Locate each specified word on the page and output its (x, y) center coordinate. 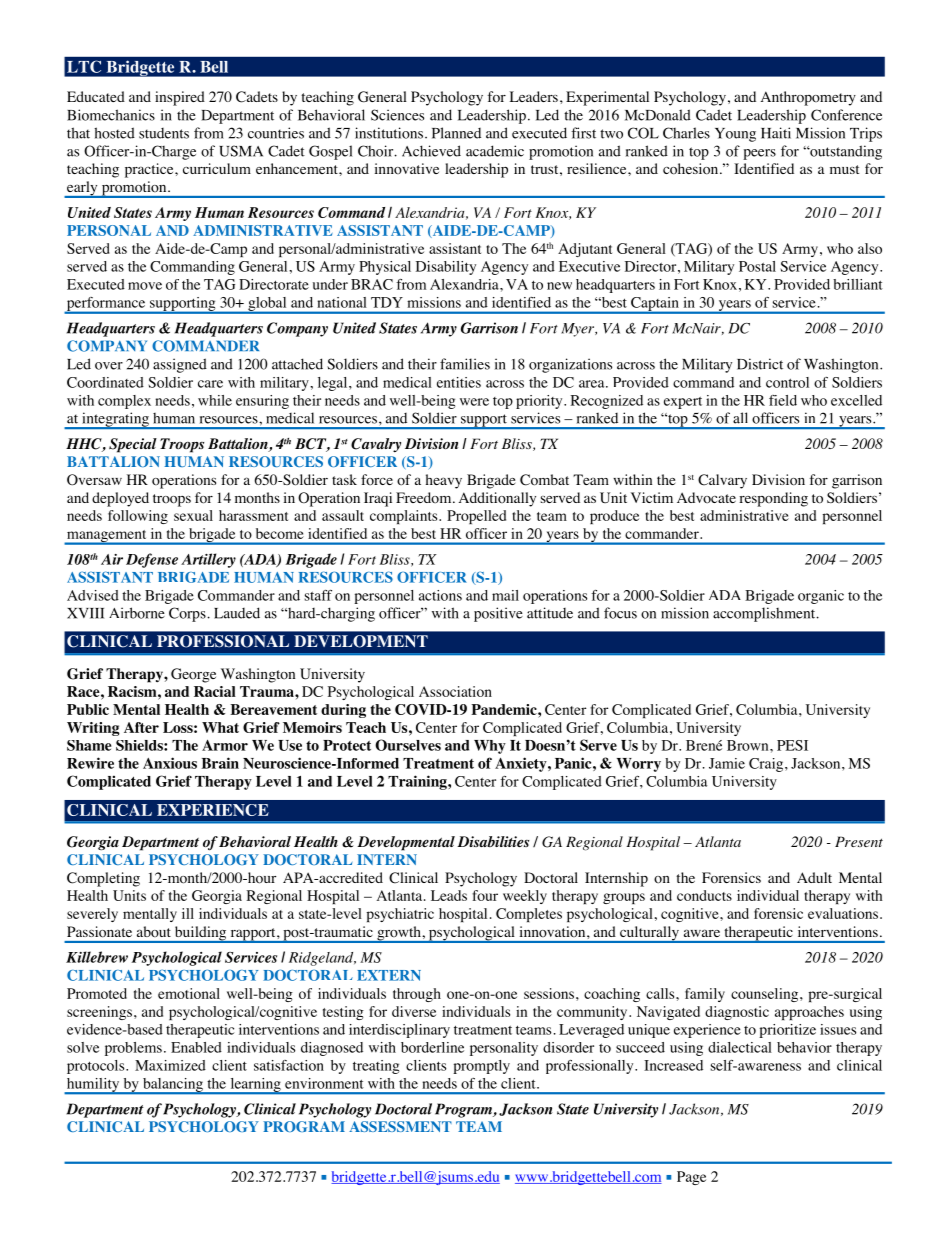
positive (498, 614)
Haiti (776, 133)
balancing (172, 1086)
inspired (180, 98)
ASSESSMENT (400, 1126)
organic (821, 597)
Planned (456, 133)
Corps (188, 614)
